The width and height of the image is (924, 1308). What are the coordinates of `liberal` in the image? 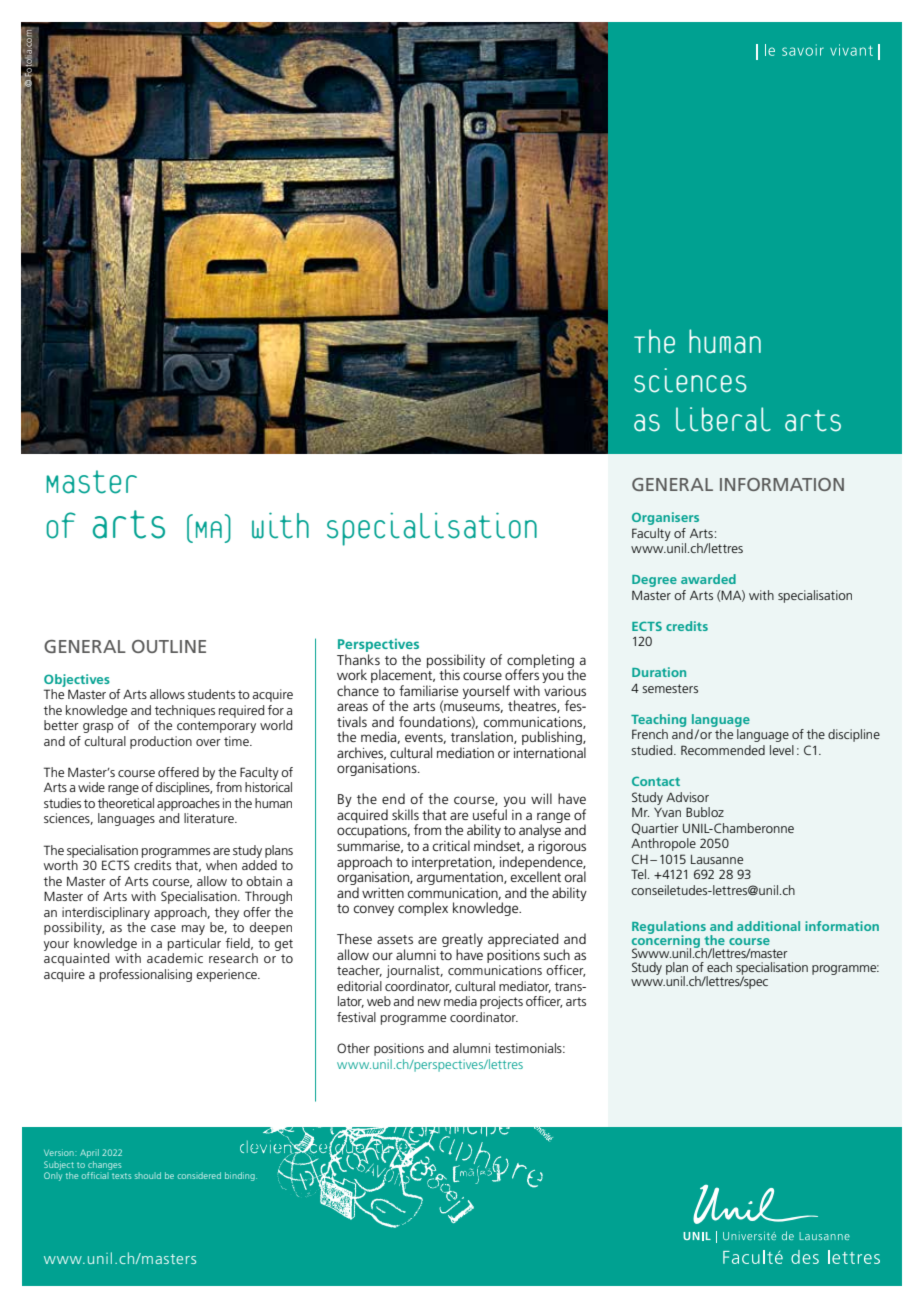 It's located at (723, 419).
